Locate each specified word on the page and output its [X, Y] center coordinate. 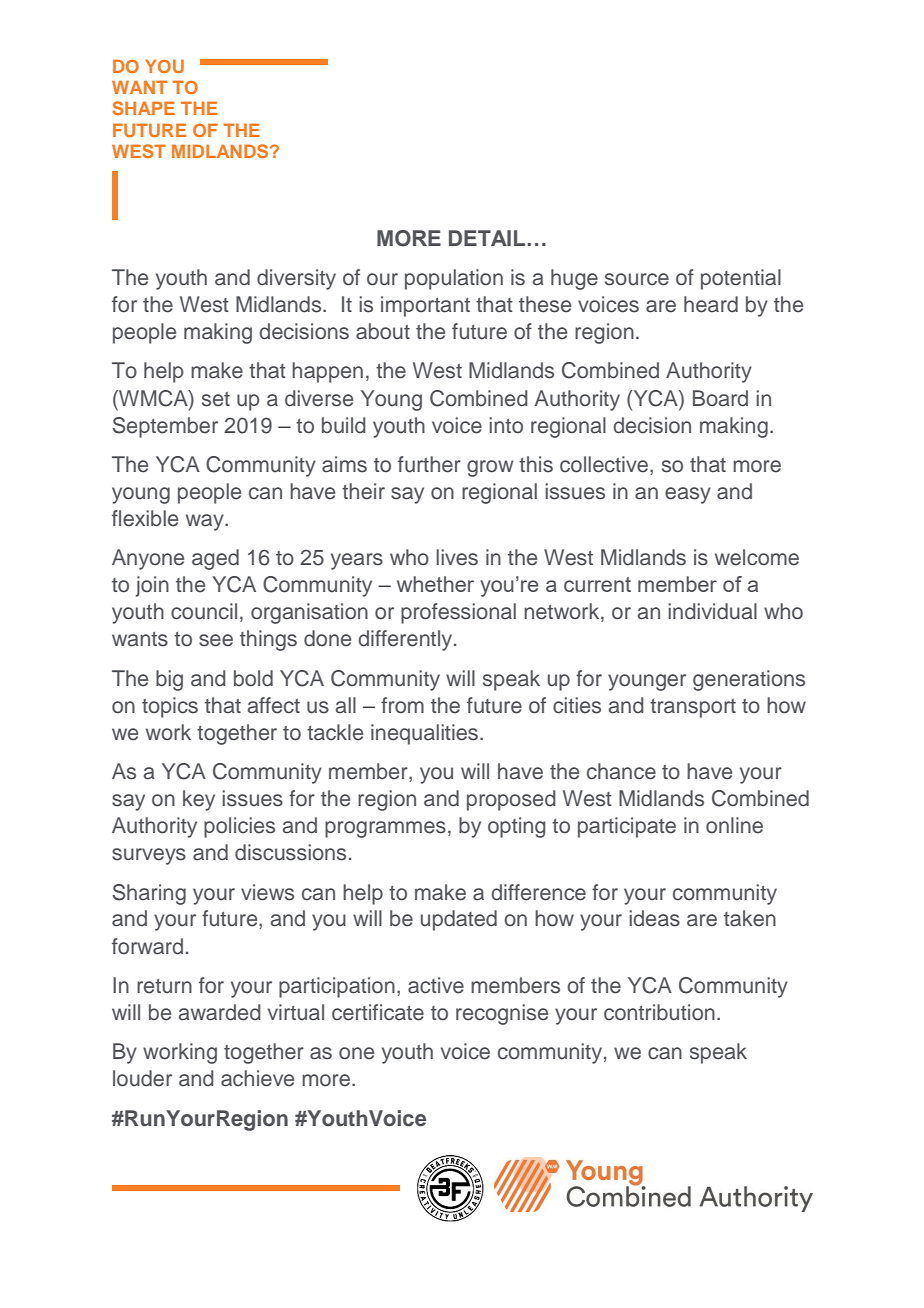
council [204, 611]
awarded [220, 1012]
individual [712, 611]
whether [435, 584]
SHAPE [143, 108]
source [637, 279]
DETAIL [487, 238]
